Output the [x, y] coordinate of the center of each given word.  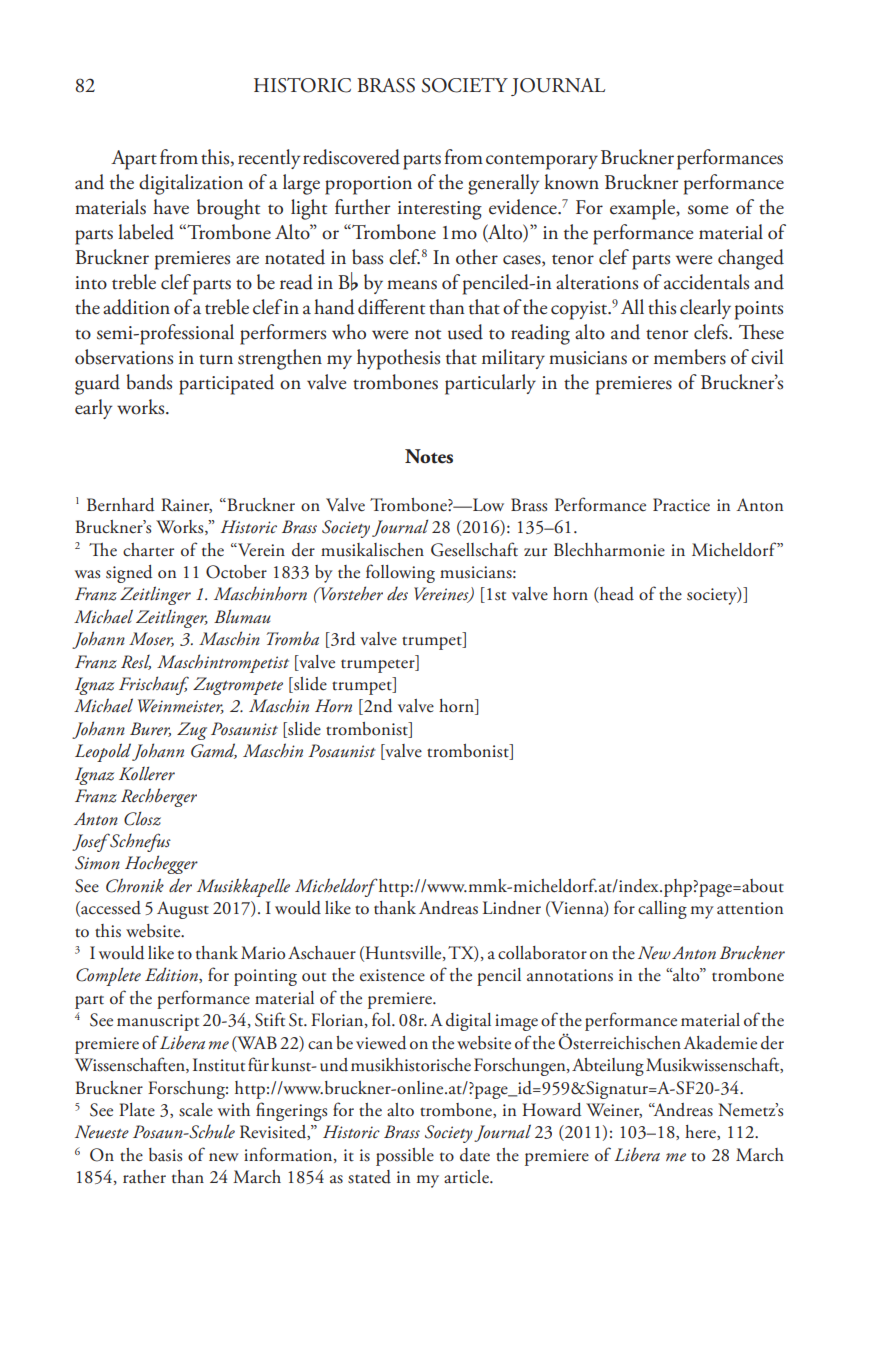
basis [165, 1155]
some [708, 210]
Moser [151, 639]
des [397, 593]
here [701, 1132]
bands [149, 382]
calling [662, 910]
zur [535, 552]
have [171, 207]
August [183, 910]
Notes [429, 456]
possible [405, 1157]
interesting [440, 210]
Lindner [512, 908]
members [690, 357]
